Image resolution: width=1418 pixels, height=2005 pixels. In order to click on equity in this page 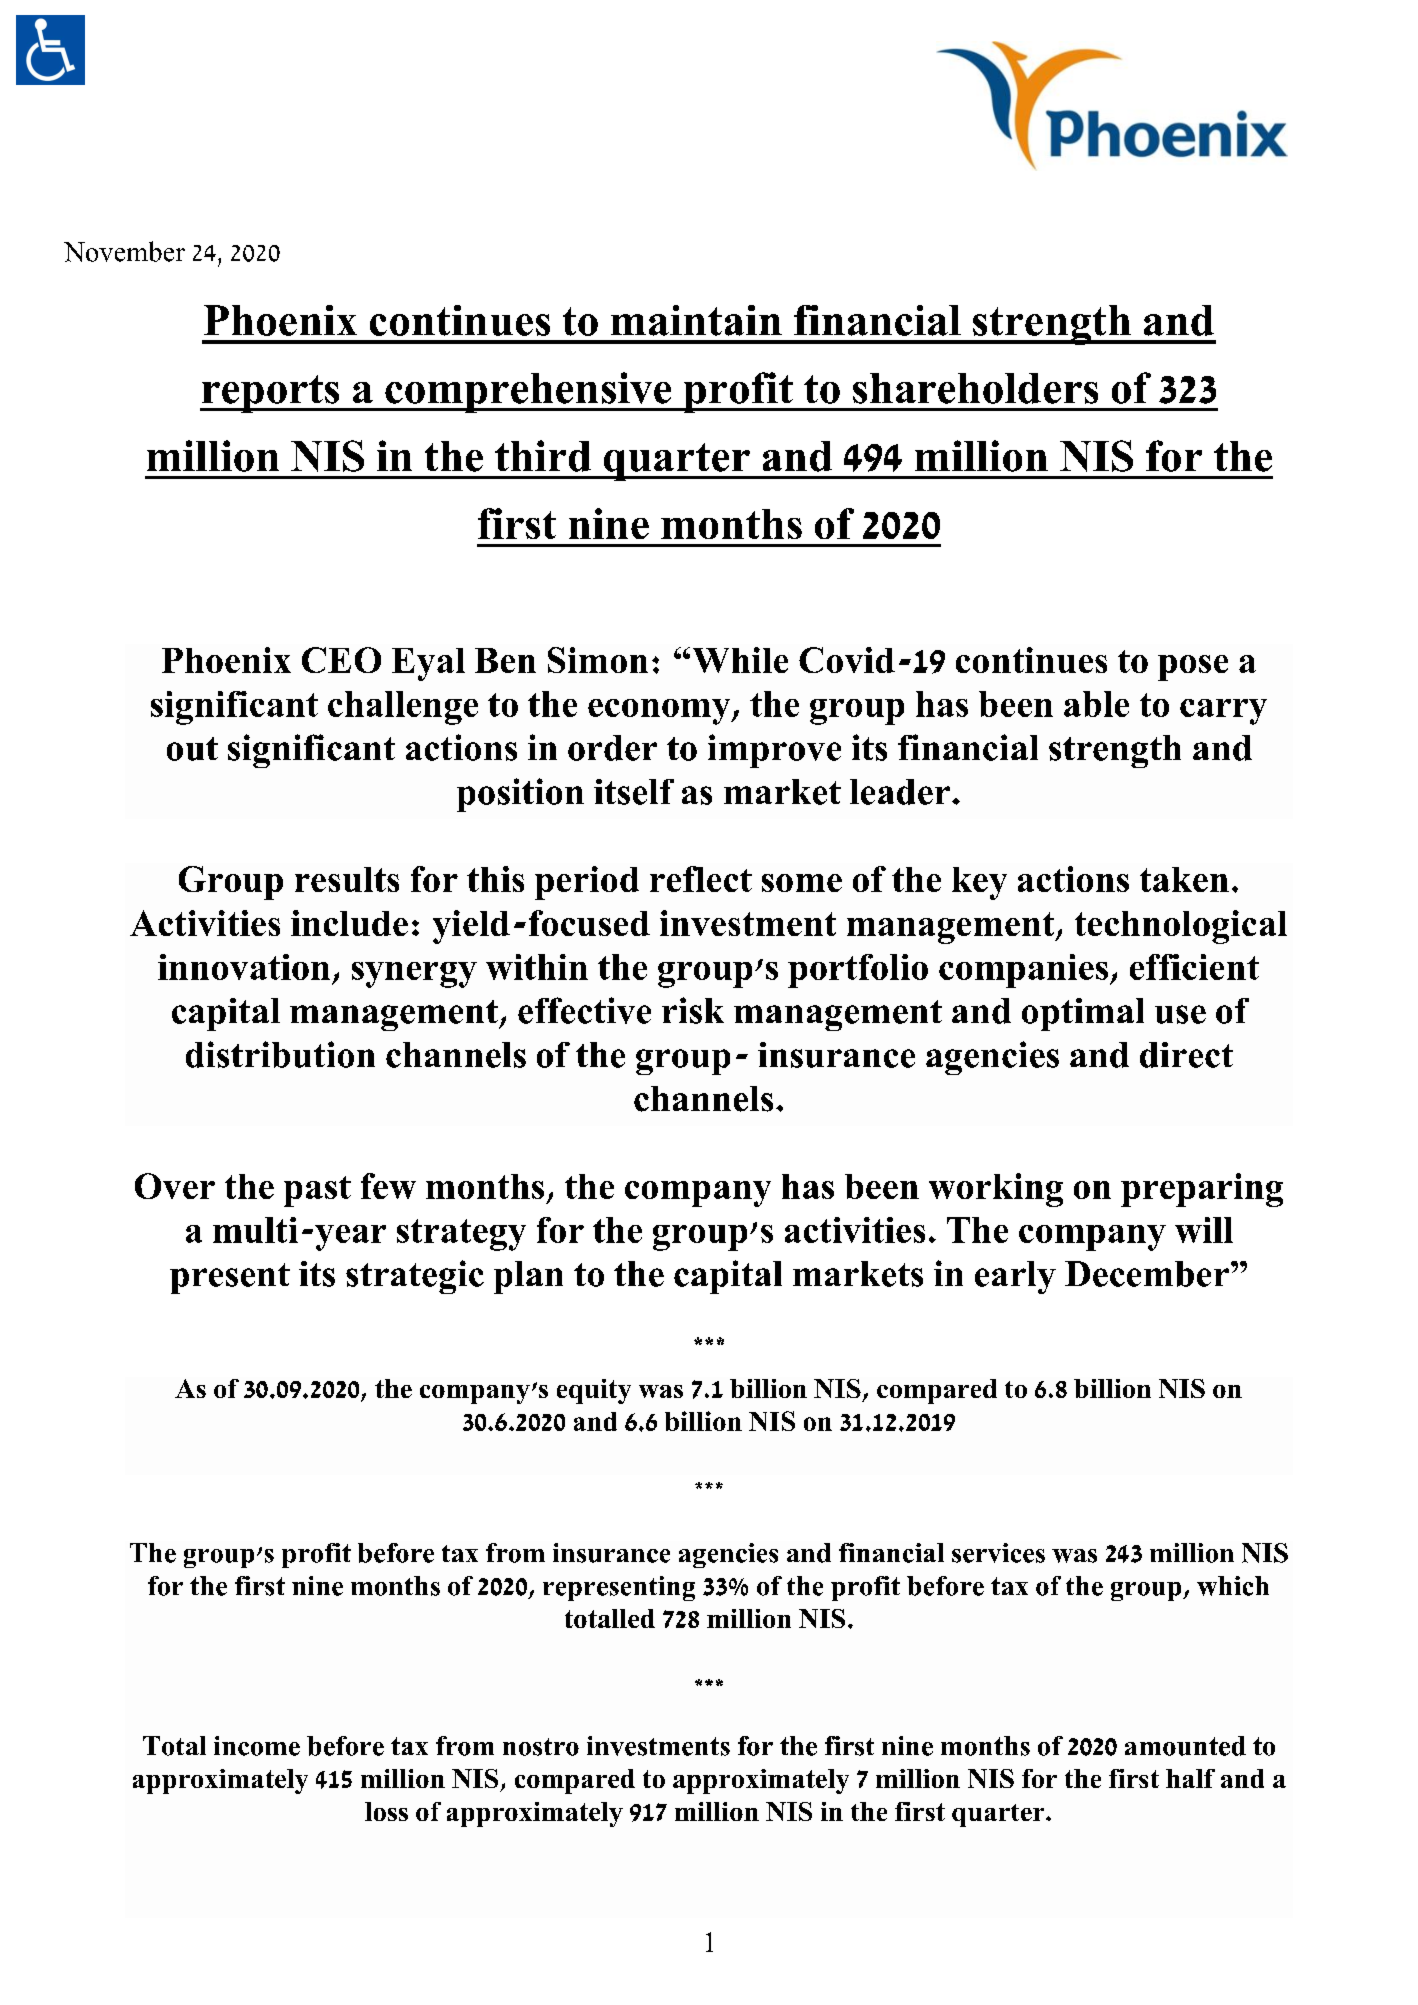, I will do `click(594, 1391)`.
